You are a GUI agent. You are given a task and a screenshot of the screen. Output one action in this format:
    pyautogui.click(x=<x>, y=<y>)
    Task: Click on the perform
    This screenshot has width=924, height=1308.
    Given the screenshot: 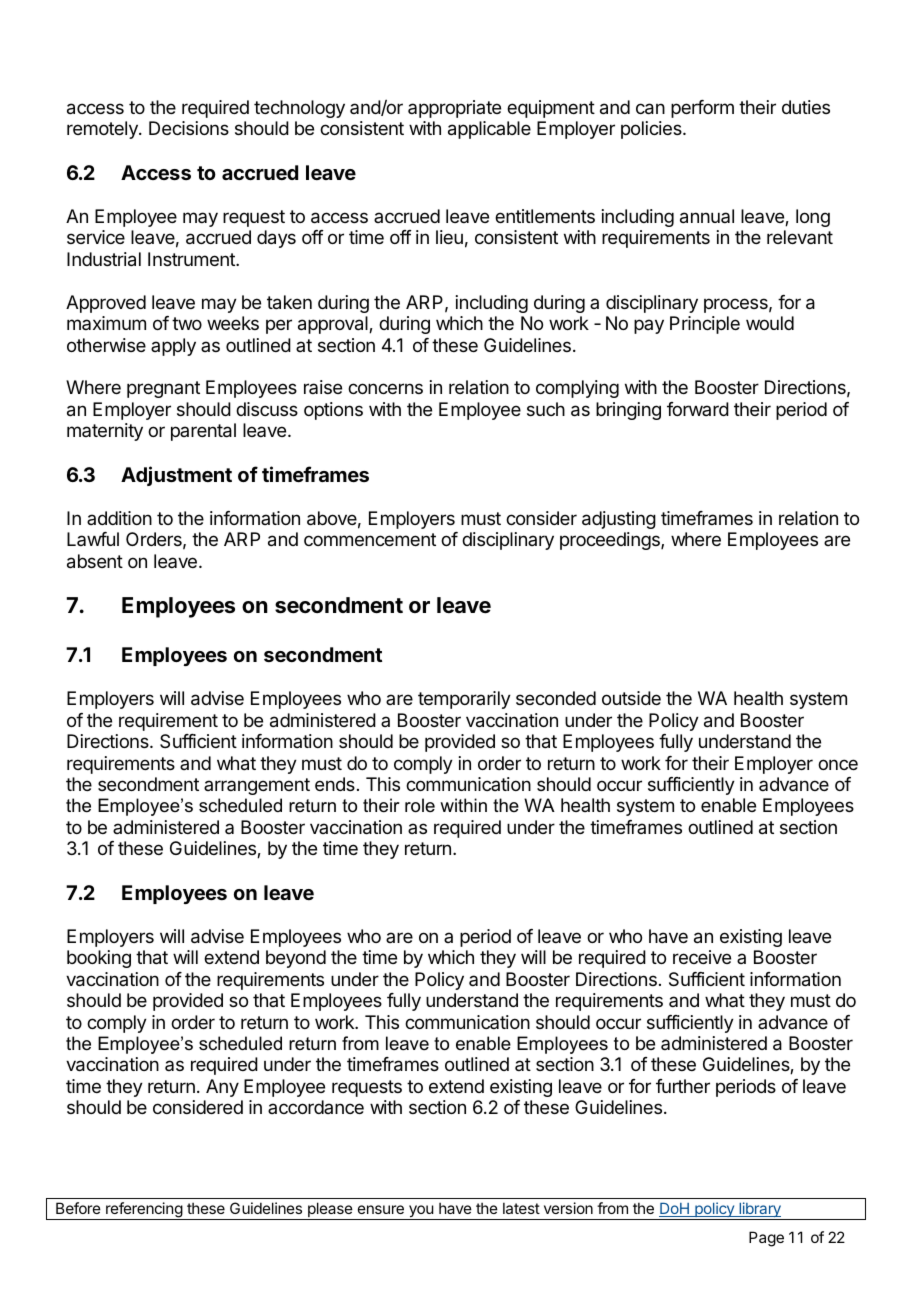 What is the action you would take?
    pyautogui.click(x=702, y=109)
